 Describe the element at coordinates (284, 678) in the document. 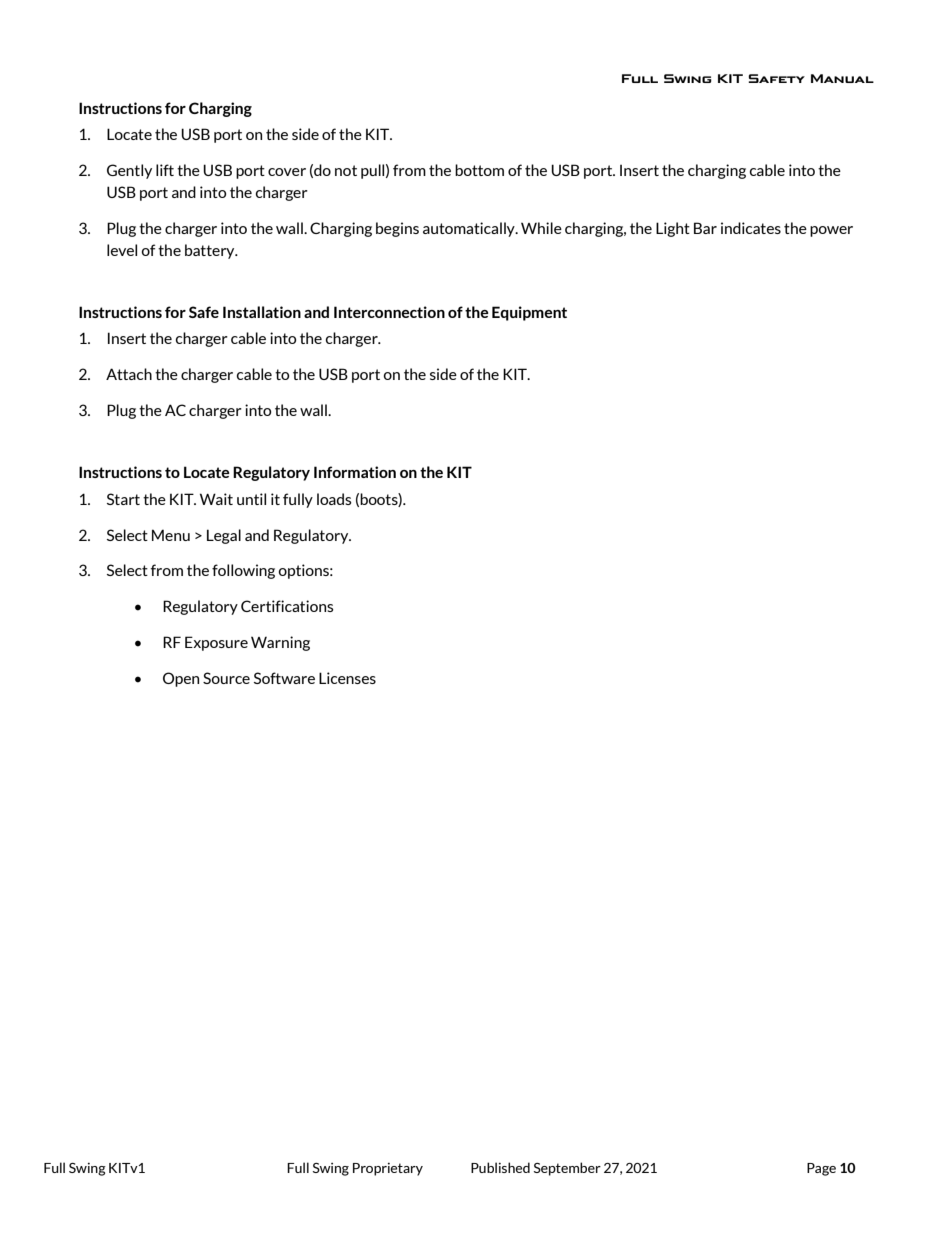

I see `Software` at that location.
